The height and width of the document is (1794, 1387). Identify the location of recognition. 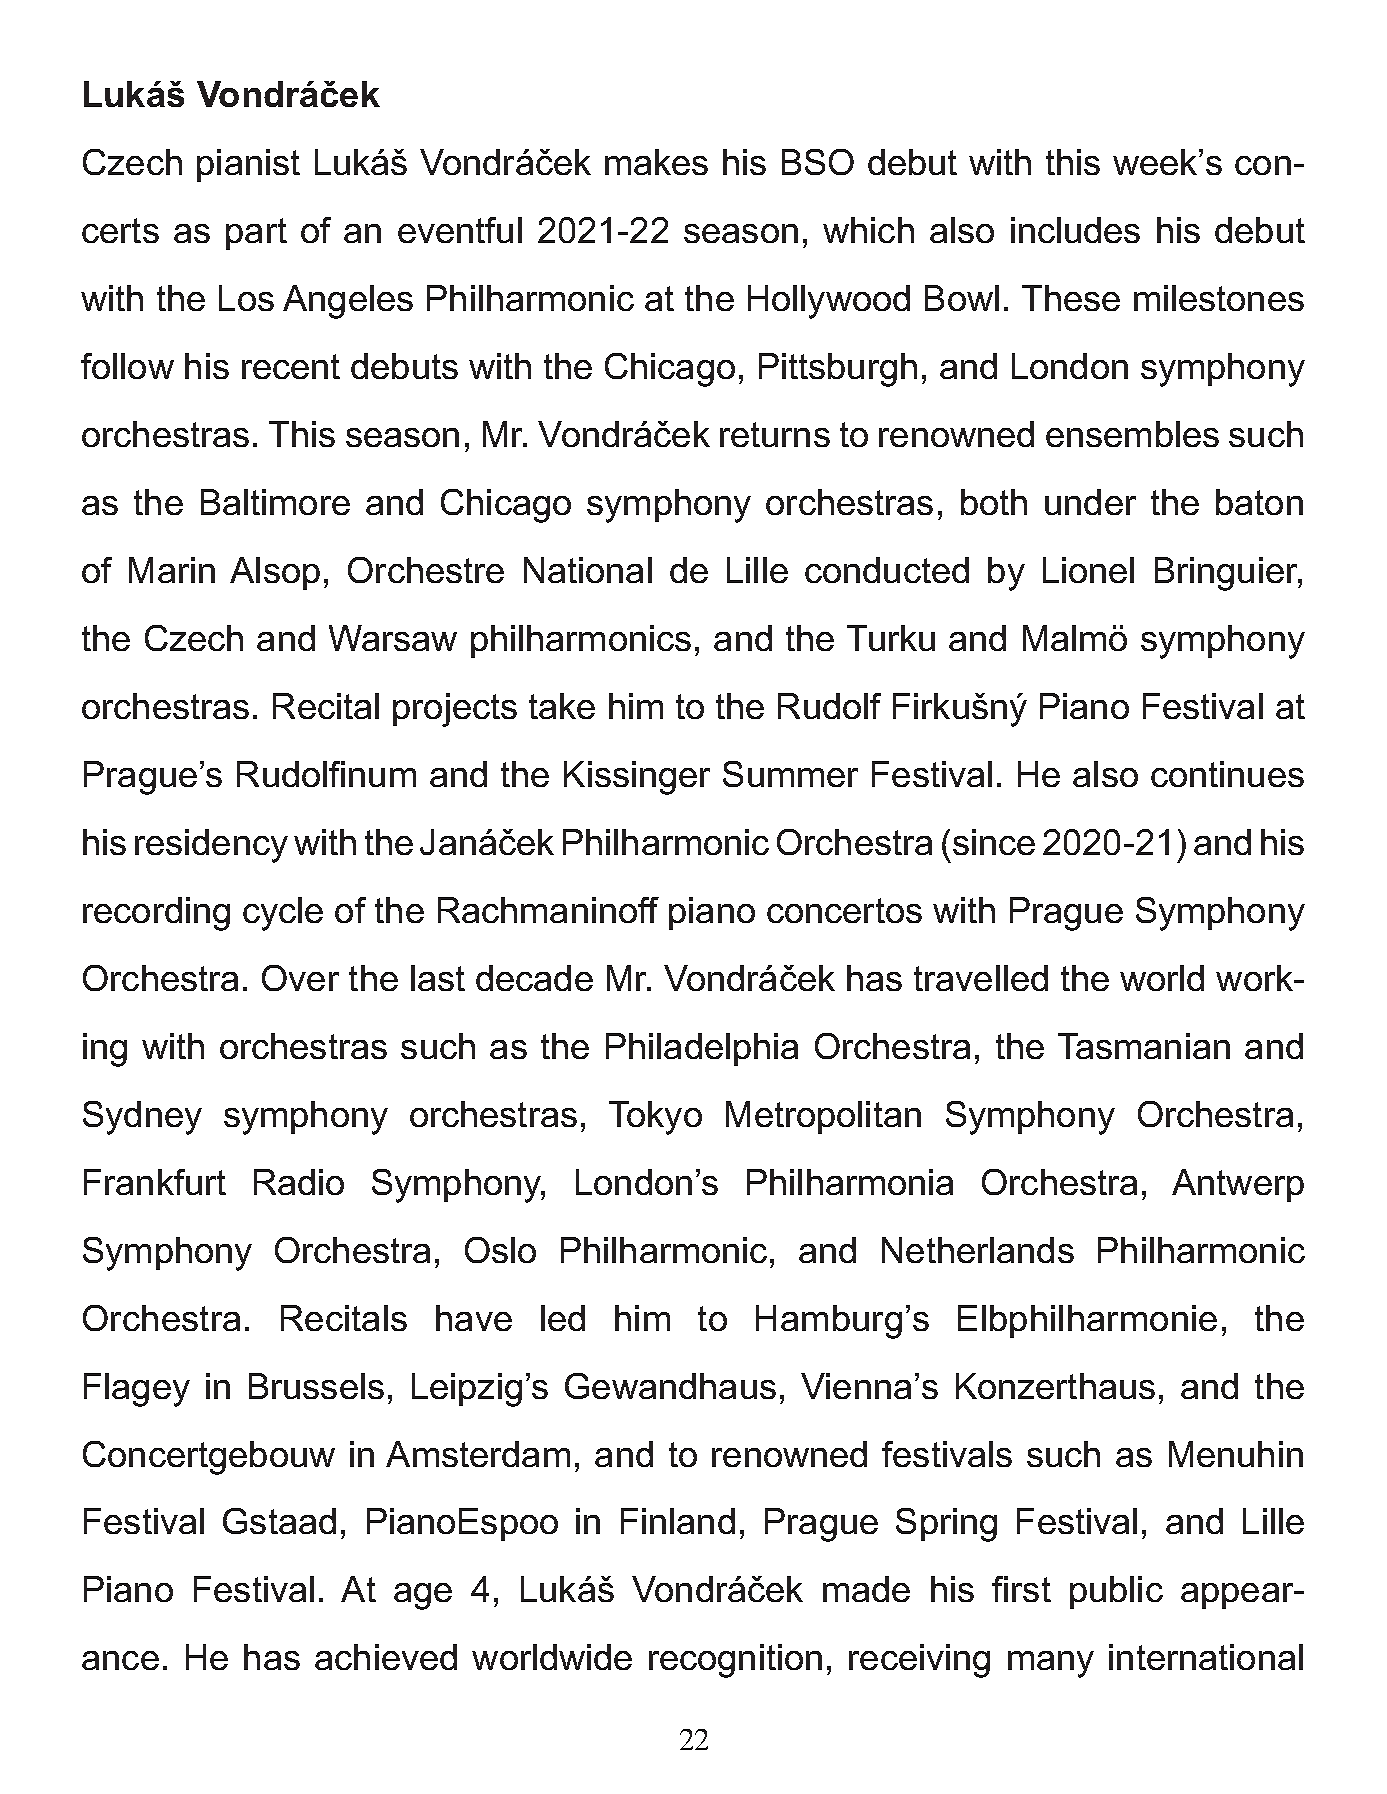
(735, 1661).
